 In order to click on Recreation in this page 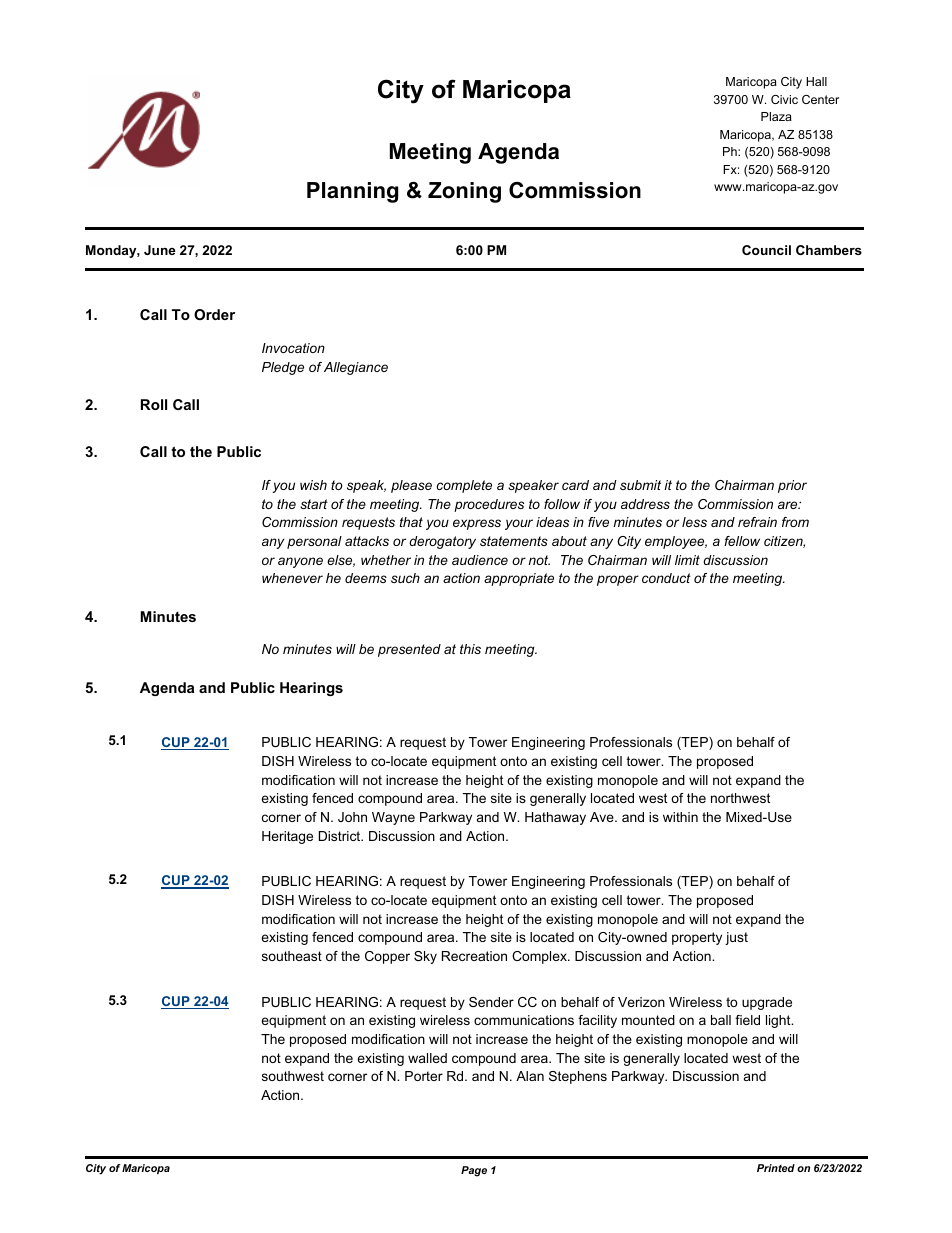, I will do `click(474, 956)`.
